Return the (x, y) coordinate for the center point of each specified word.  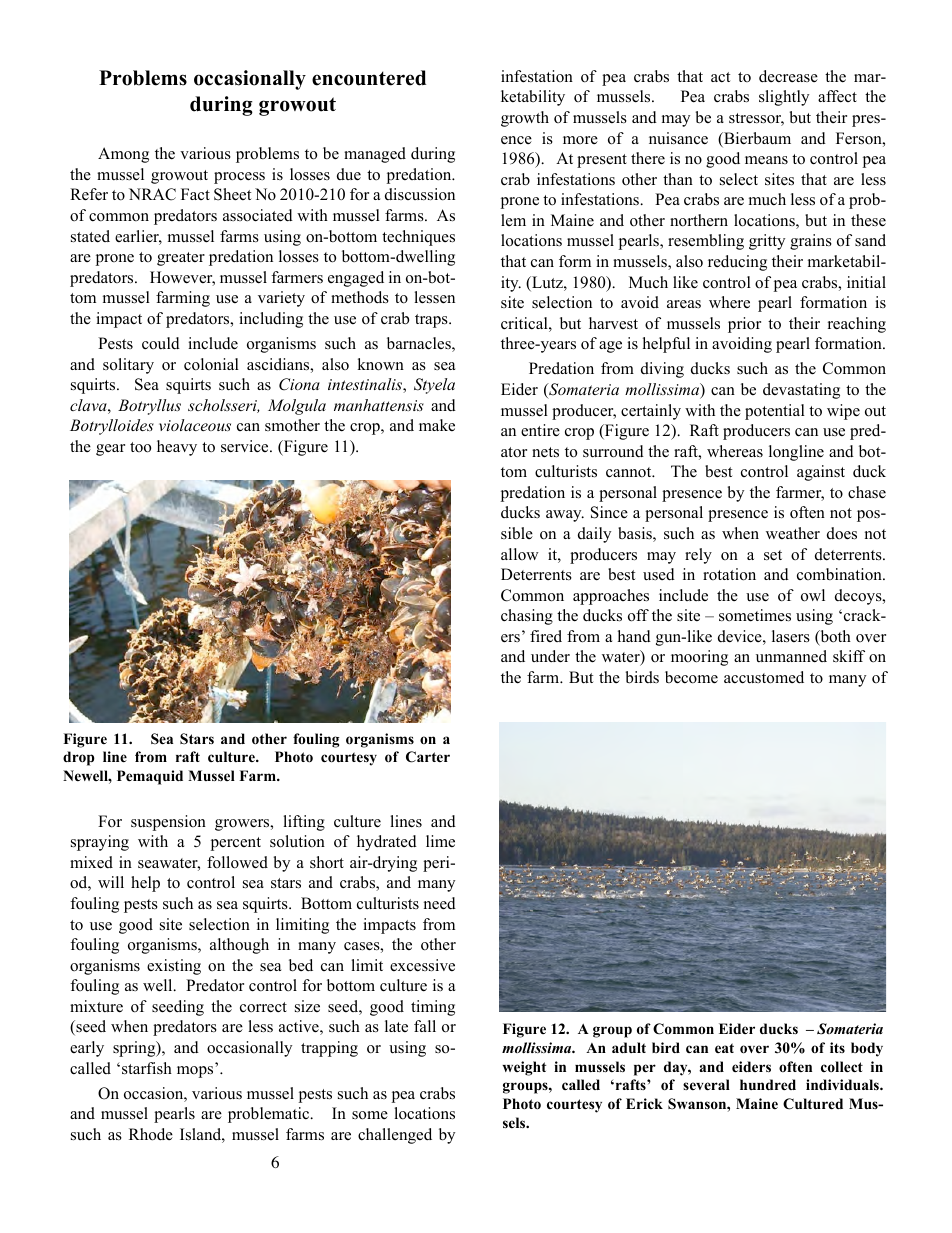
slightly (784, 98)
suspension (168, 823)
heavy (177, 448)
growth (525, 119)
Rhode (151, 1134)
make (437, 425)
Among (123, 155)
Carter (428, 757)
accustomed (764, 677)
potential (775, 412)
